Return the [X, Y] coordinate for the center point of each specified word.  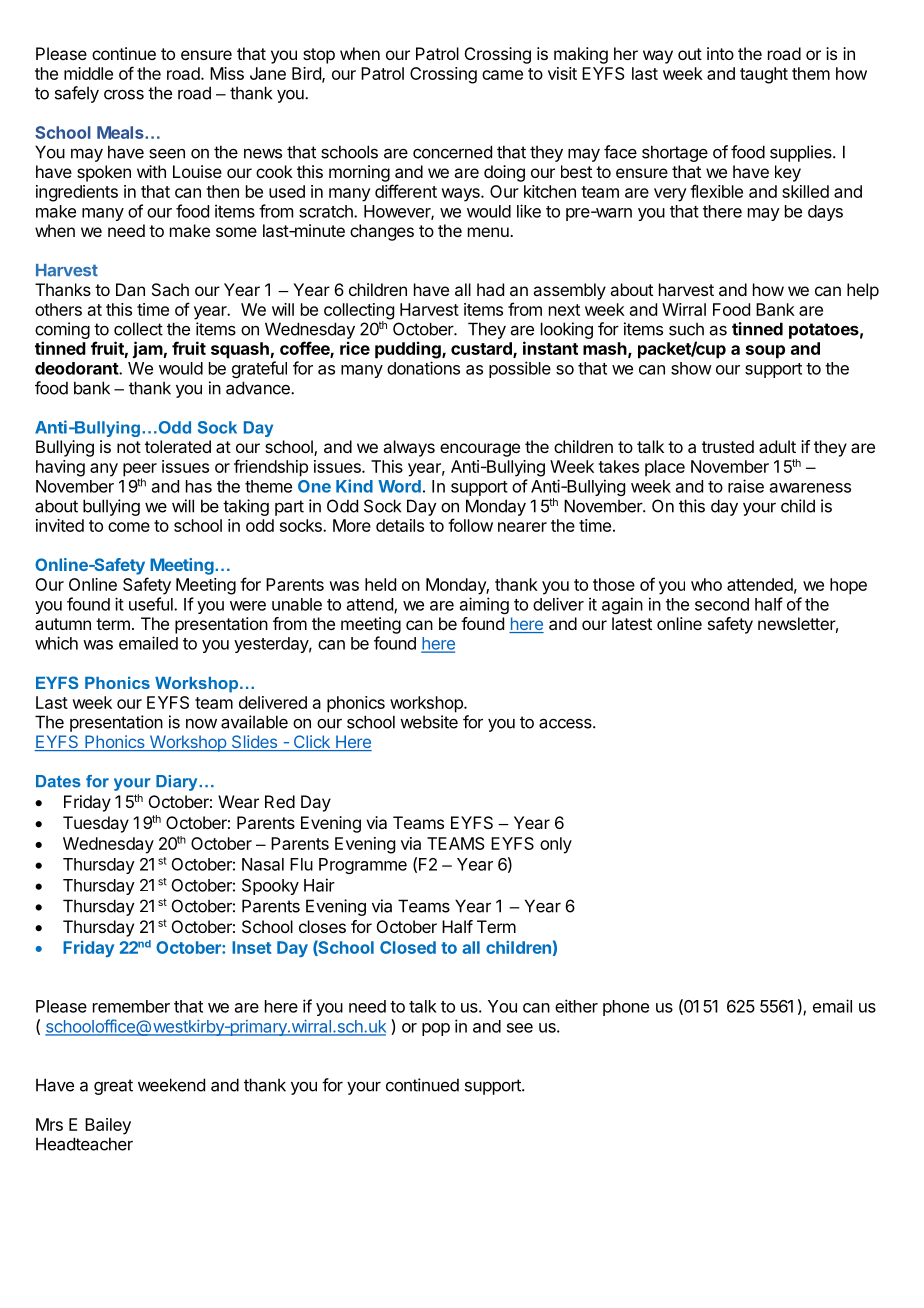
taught [764, 75]
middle [88, 73]
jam [148, 350]
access [566, 723]
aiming [484, 605]
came [502, 75]
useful [152, 604]
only [556, 845]
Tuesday [96, 824]
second [722, 604]
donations [423, 368]
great [113, 1087]
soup [765, 352]
